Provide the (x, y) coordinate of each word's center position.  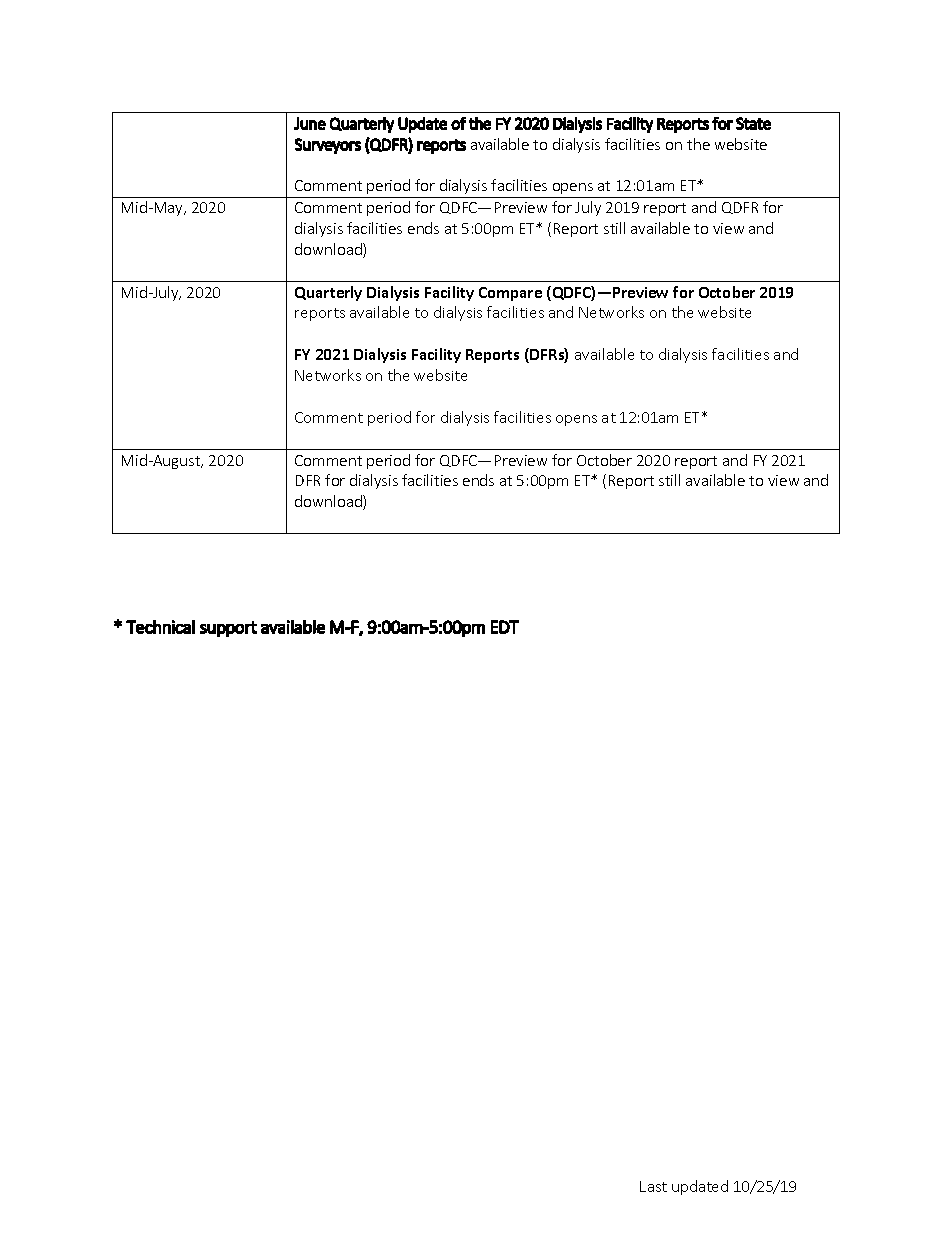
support (228, 629)
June (310, 123)
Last (653, 1186)
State (753, 123)
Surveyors (328, 146)
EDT (505, 627)
